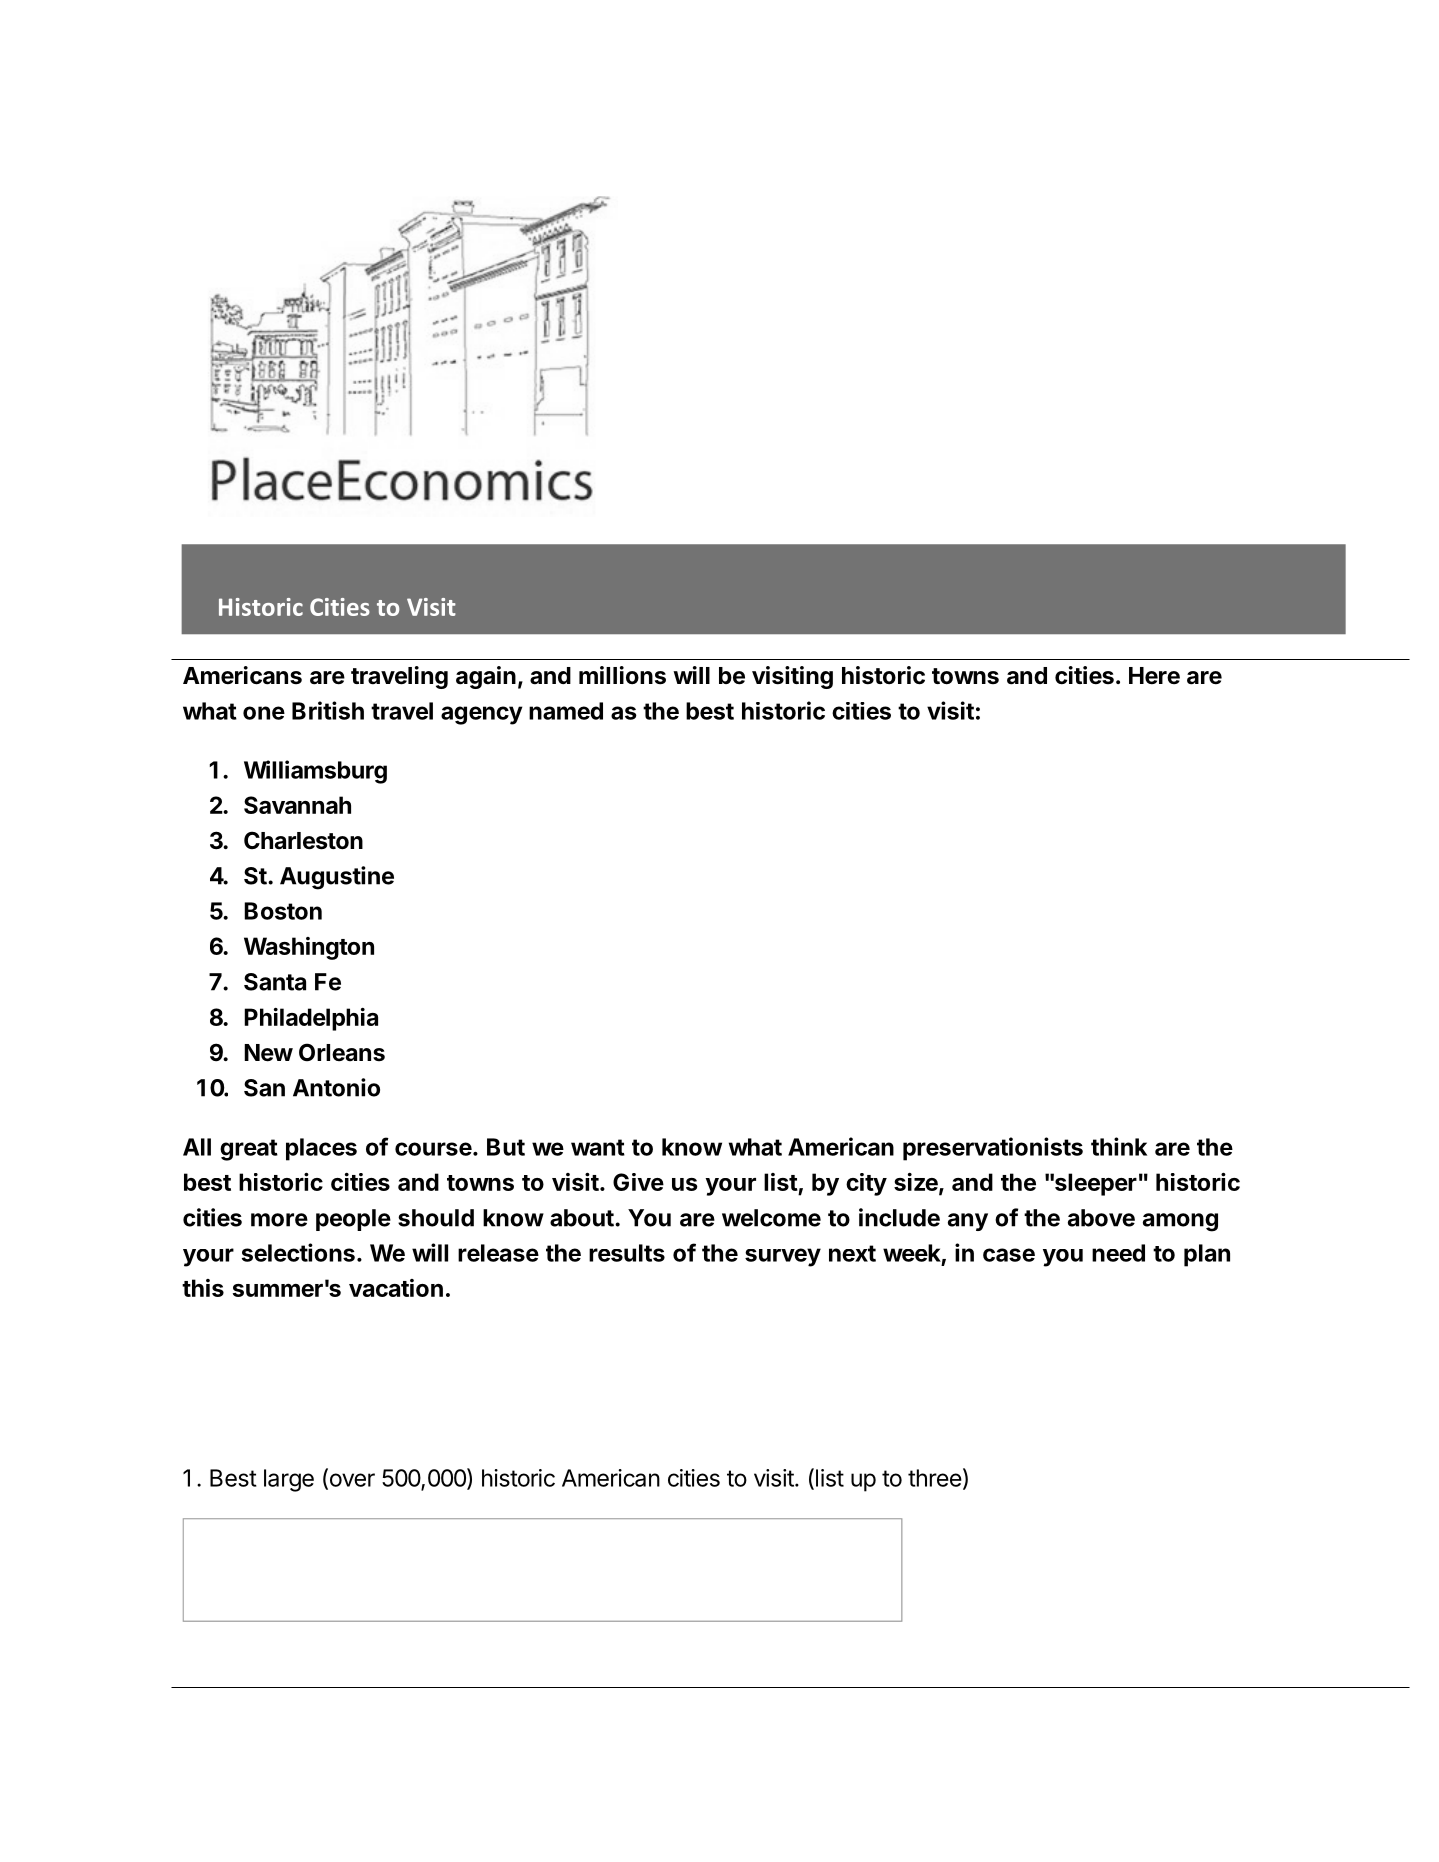 The width and height of the screenshot is (1439, 1862). I want to click on above, so click(1101, 1218).
